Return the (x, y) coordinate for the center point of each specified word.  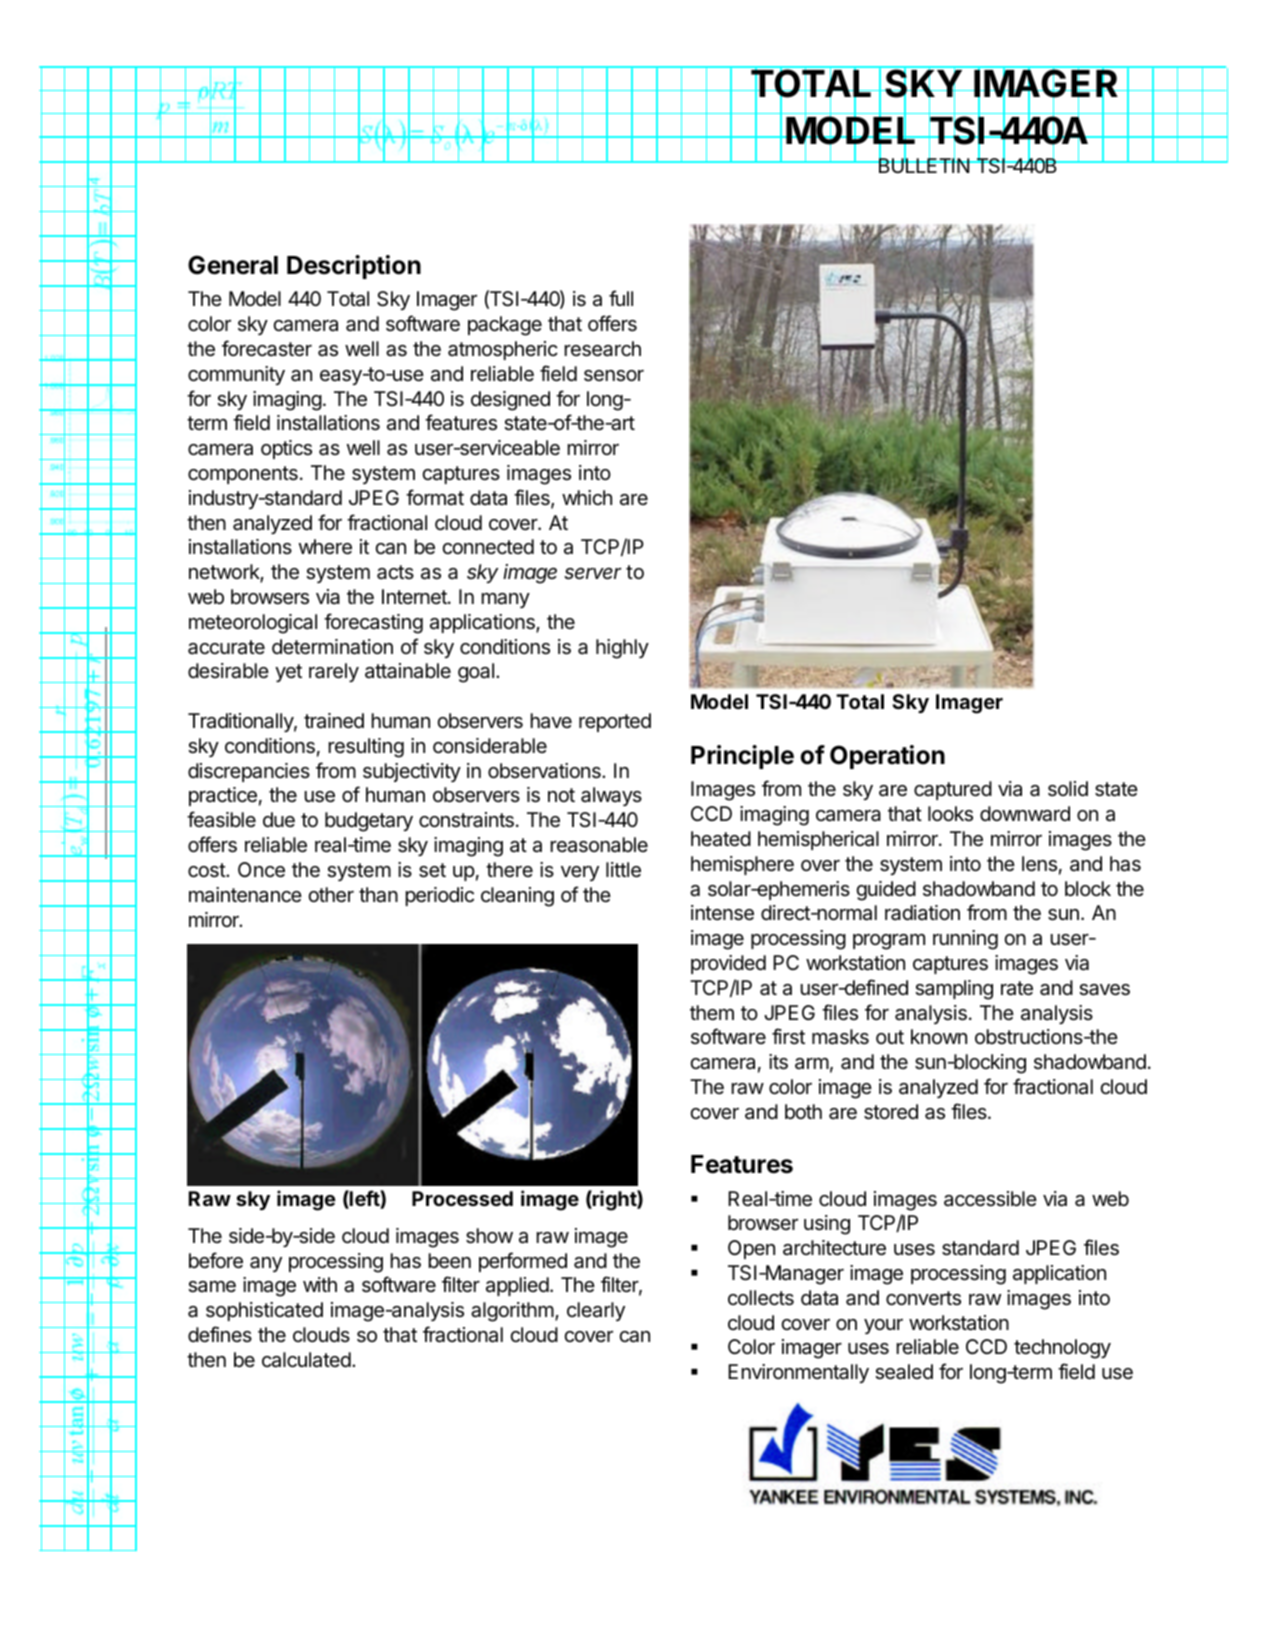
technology (1062, 1349)
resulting (366, 748)
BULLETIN (923, 165)
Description (354, 267)
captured (953, 790)
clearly (596, 1311)
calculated (306, 1360)
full (621, 298)
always (611, 796)
